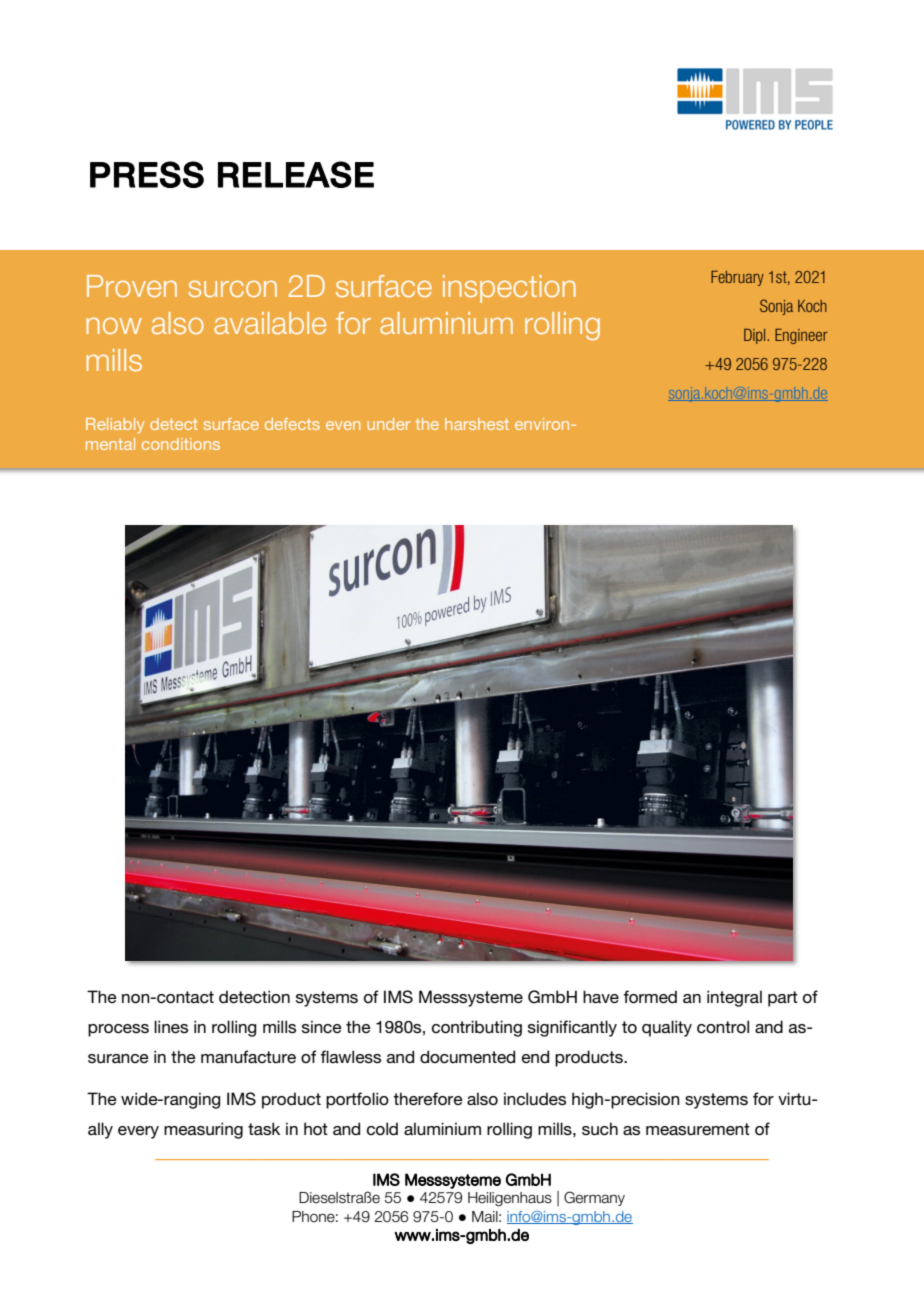 This screenshot has height=1308, width=924. Describe the element at coordinates (292, 424) in the screenshot. I see `defects` at that location.
